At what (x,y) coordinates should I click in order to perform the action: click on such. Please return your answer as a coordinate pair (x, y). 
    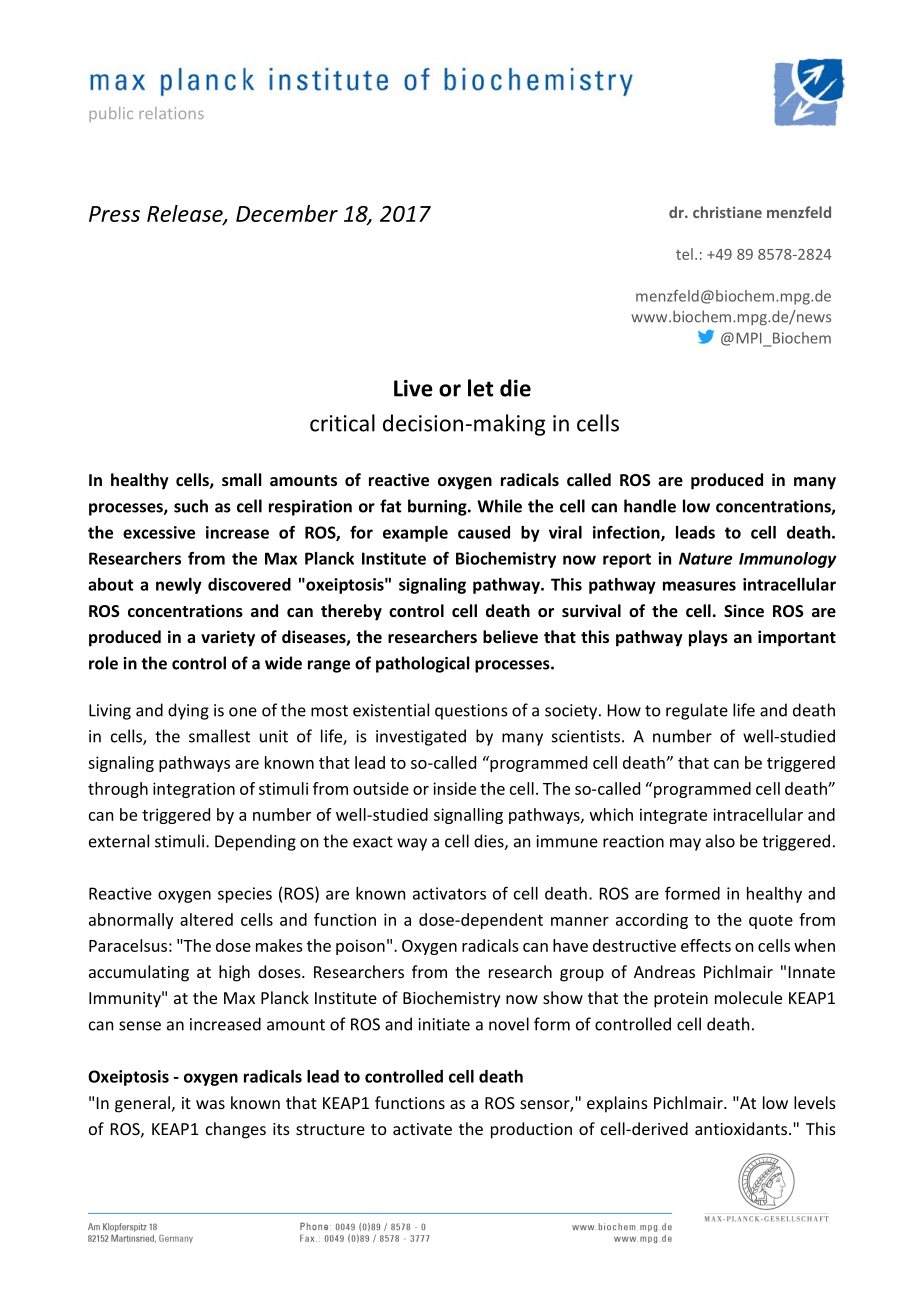
    Looking at the image, I should click on (191, 506).
